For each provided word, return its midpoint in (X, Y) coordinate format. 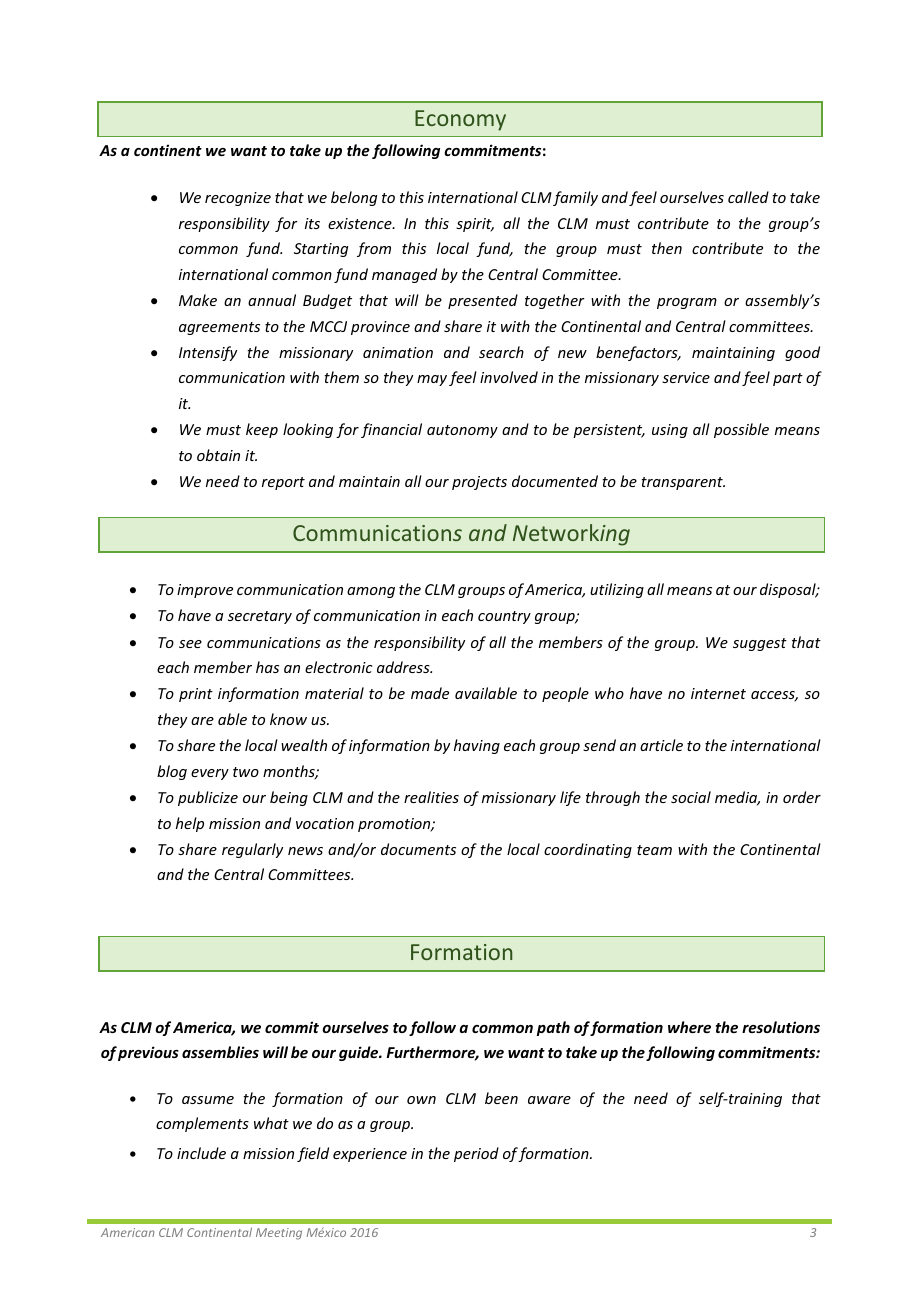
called (748, 197)
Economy (460, 120)
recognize (238, 199)
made (430, 693)
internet (718, 693)
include (201, 1153)
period (476, 1154)
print (196, 695)
